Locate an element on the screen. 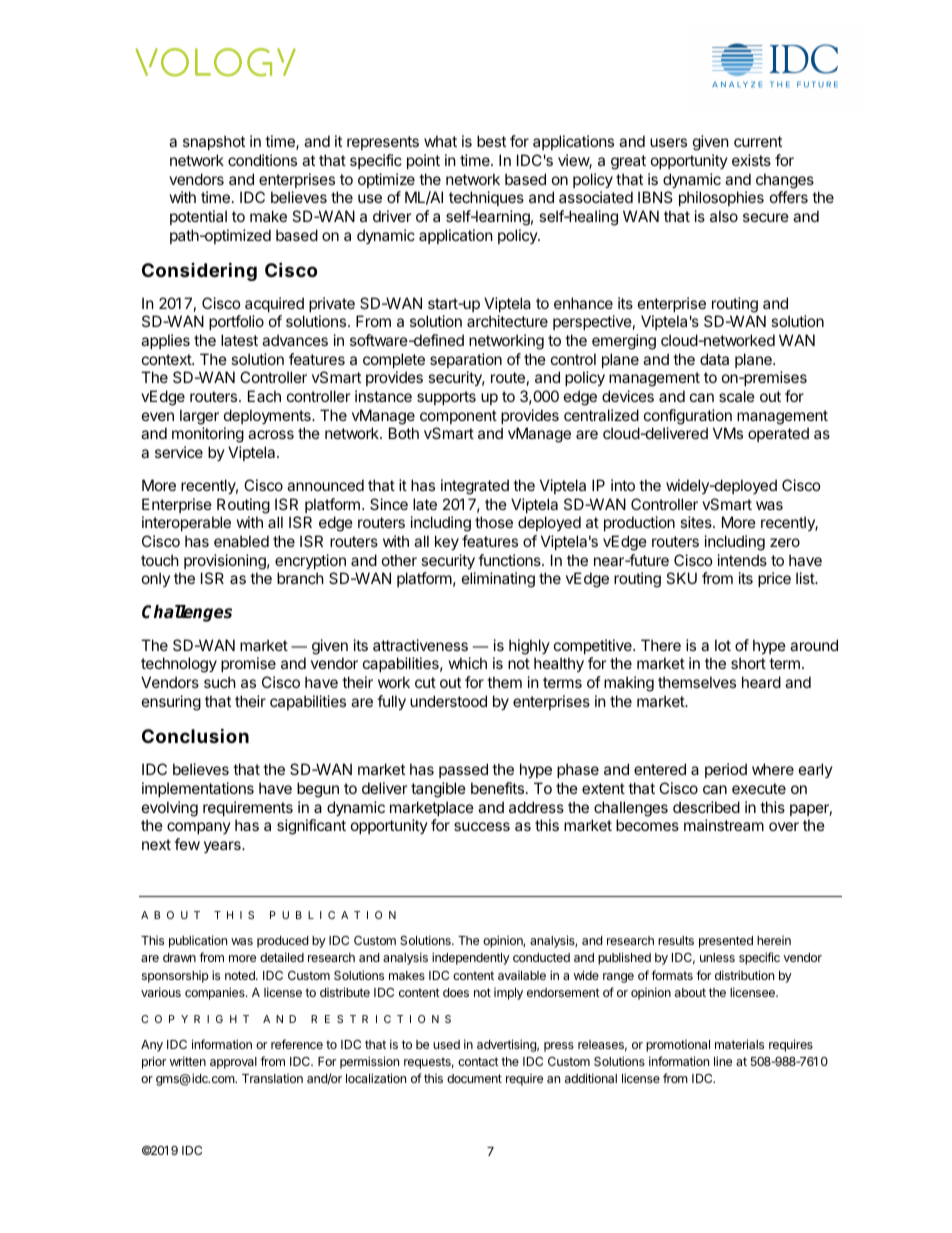  best is located at coordinates (491, 141).
